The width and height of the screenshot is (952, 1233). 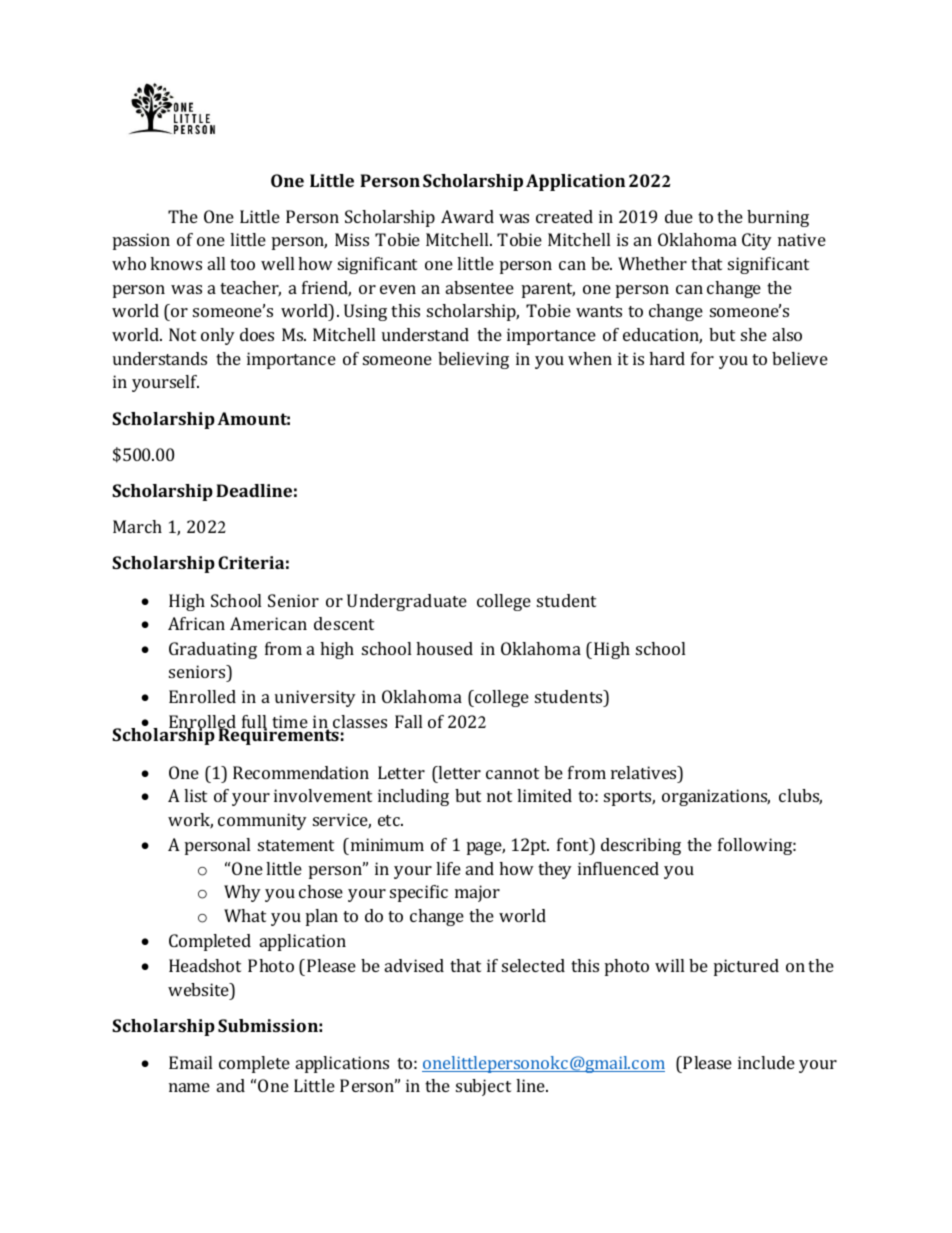 What do you see at coordinates (190, 1062) in the screenshot?
I see `Email` at bounding box center [190, 1062].
